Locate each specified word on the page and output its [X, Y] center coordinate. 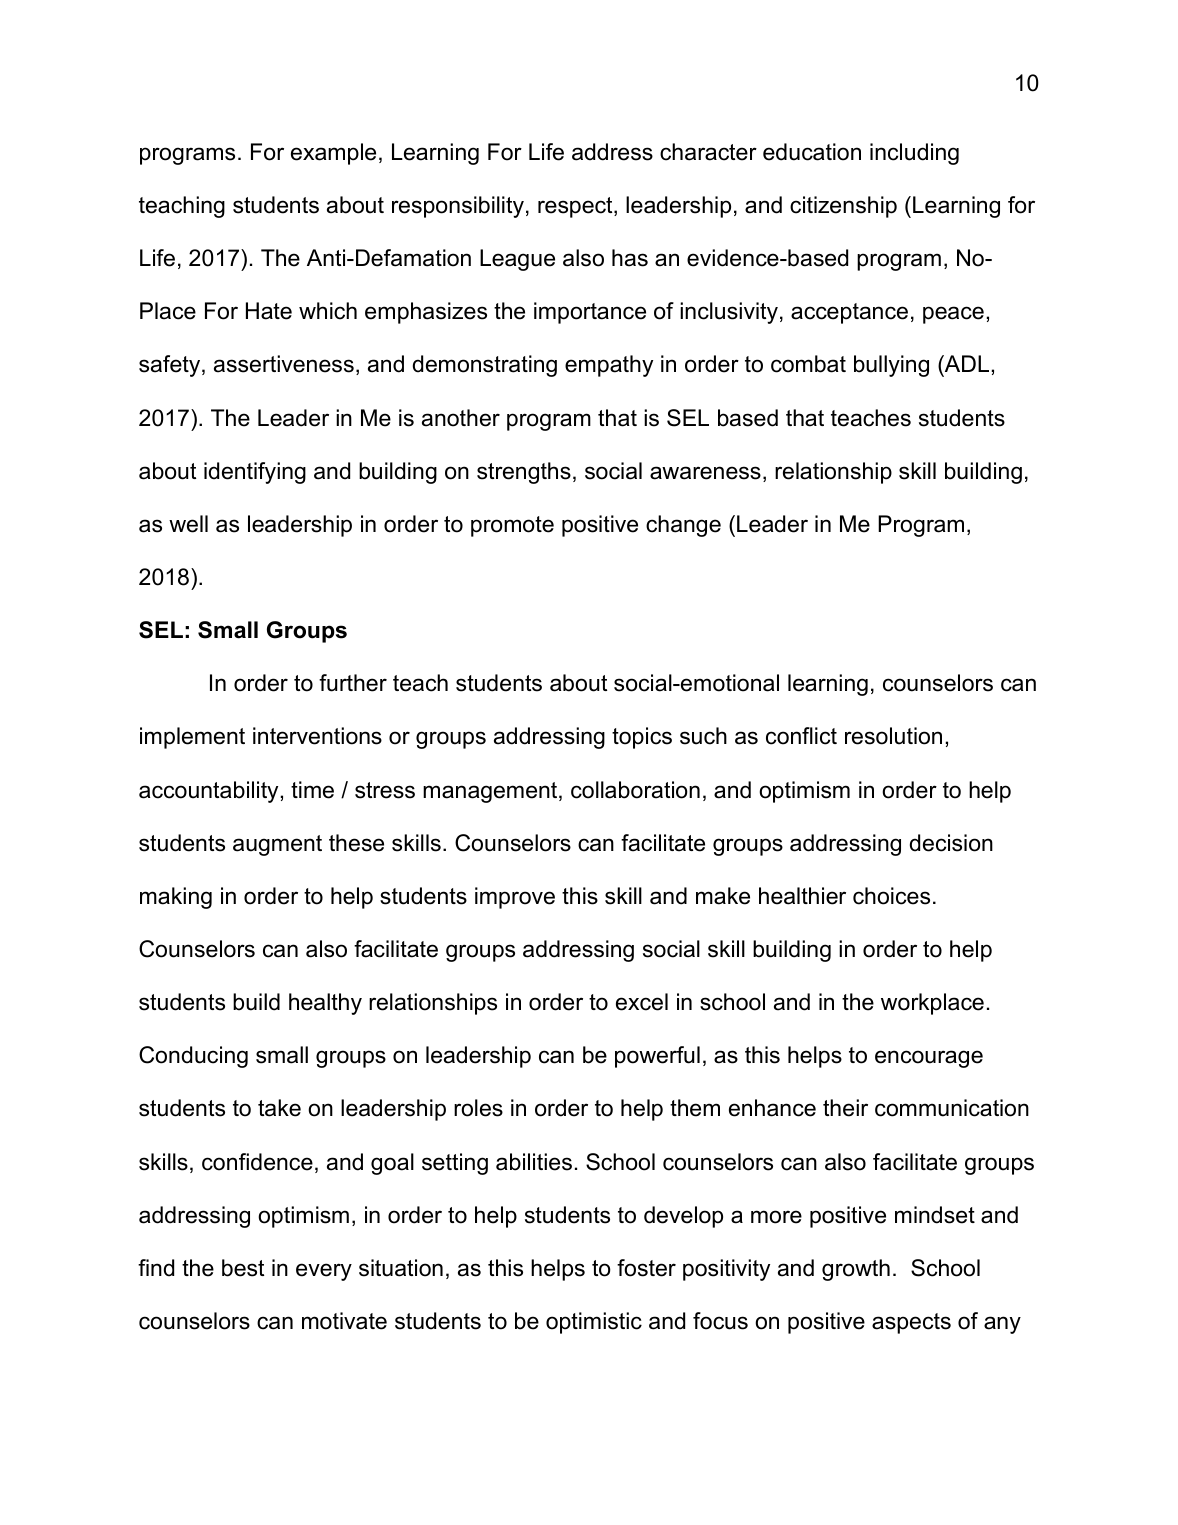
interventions [317, 736]
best [243, 1268]
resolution [893, 736]
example [333, 154]
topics [642, 738]
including [914, 154]
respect [576, 207]
